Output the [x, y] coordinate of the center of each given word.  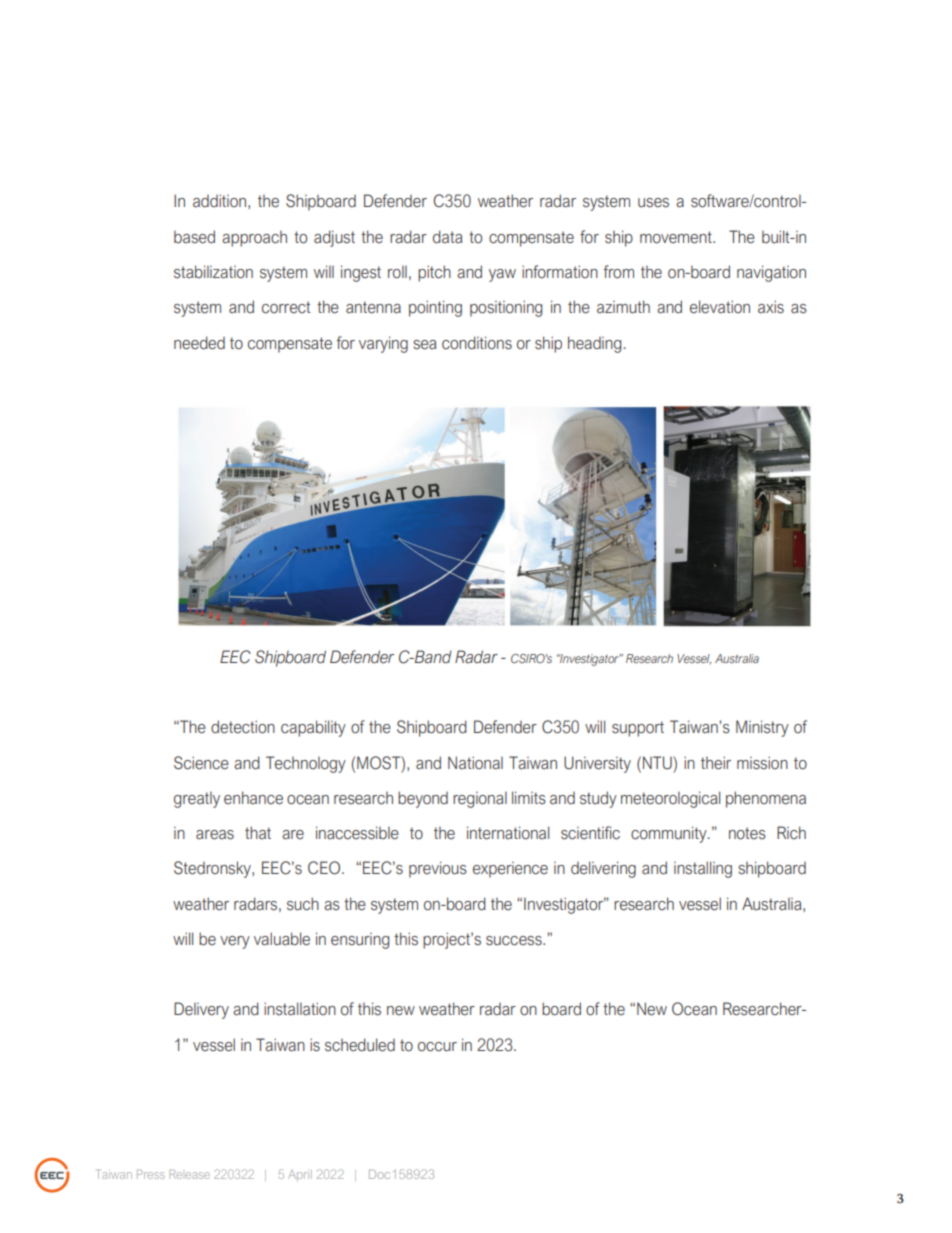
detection [243, 727]
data [448, 237]
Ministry [762, 728]
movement [677, 237]
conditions [477, 343]
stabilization [213, 272]
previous [438, 869]
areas [215, 835]
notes [747, 833]
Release [189, 1174]
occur [437, 1047]
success [515, 941]
